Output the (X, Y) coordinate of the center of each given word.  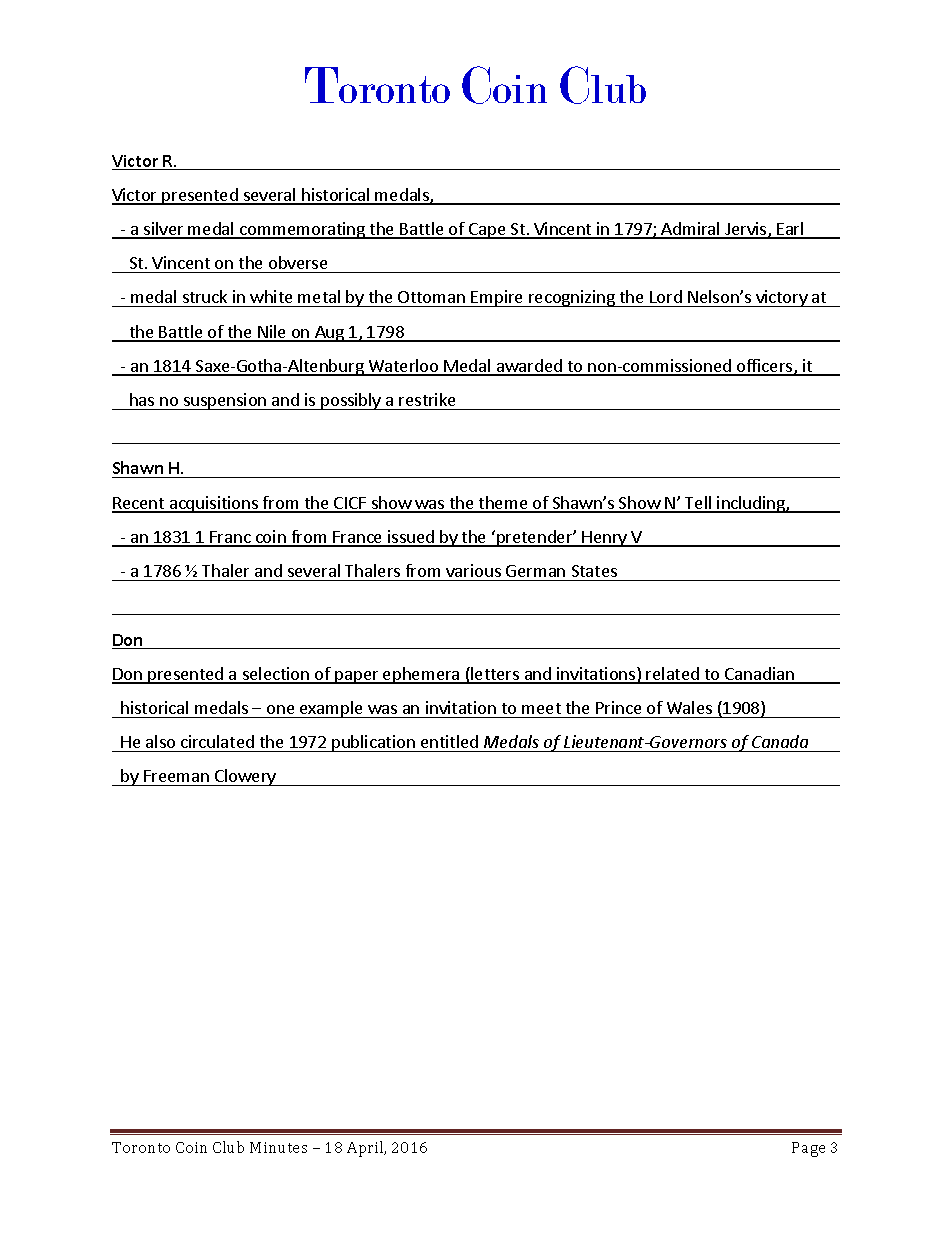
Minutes (278, 1147)
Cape (487, 231)
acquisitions (214, 504)
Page (808, 1149)
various (473, 570)
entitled (449, 741)
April (366, 1149)
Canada (780, 741)
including (751, 504)
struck (205, 298)
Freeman (176, 776)
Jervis (746, 230)
